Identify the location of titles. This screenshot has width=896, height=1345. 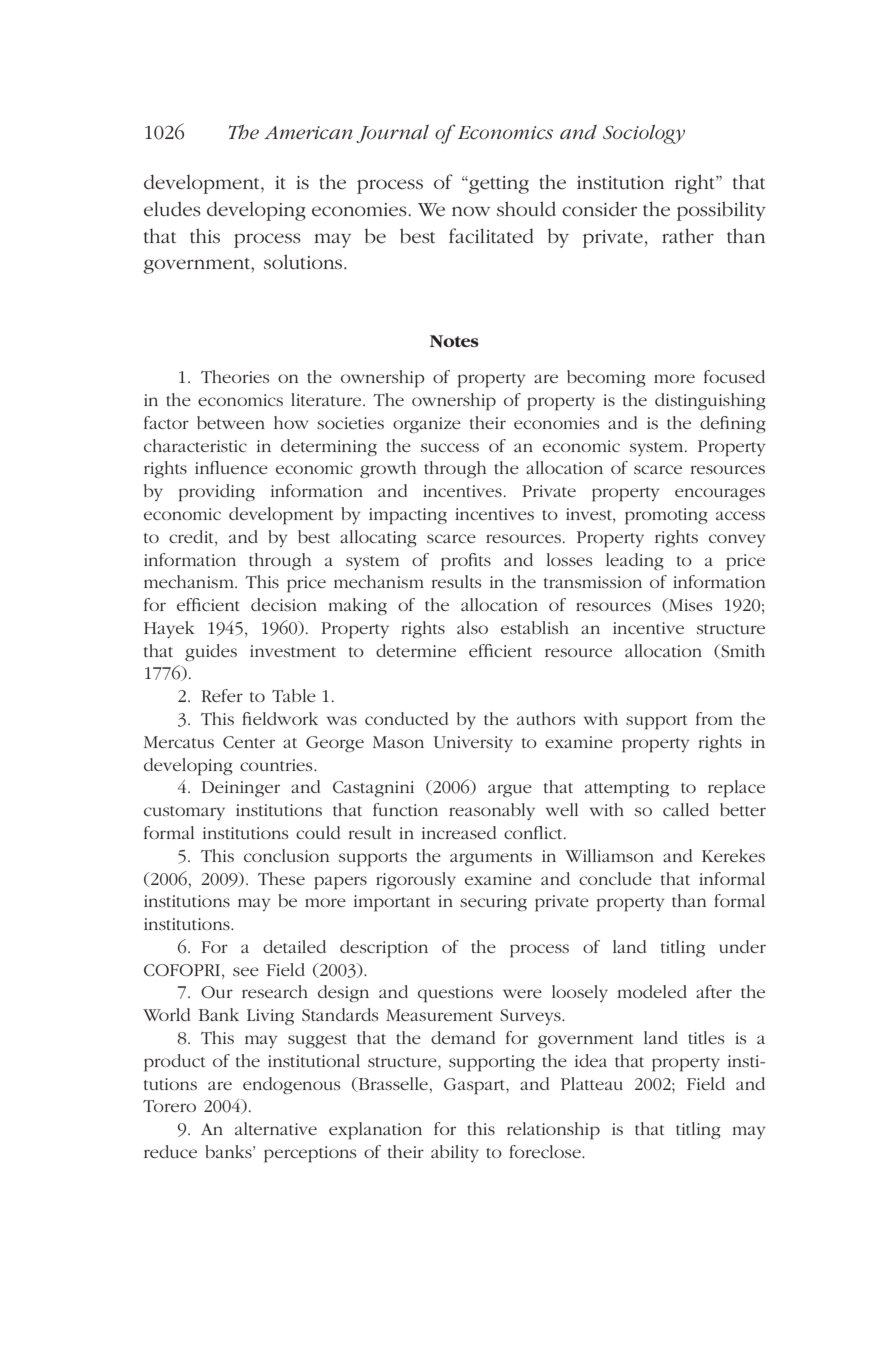
(706, 1037).
